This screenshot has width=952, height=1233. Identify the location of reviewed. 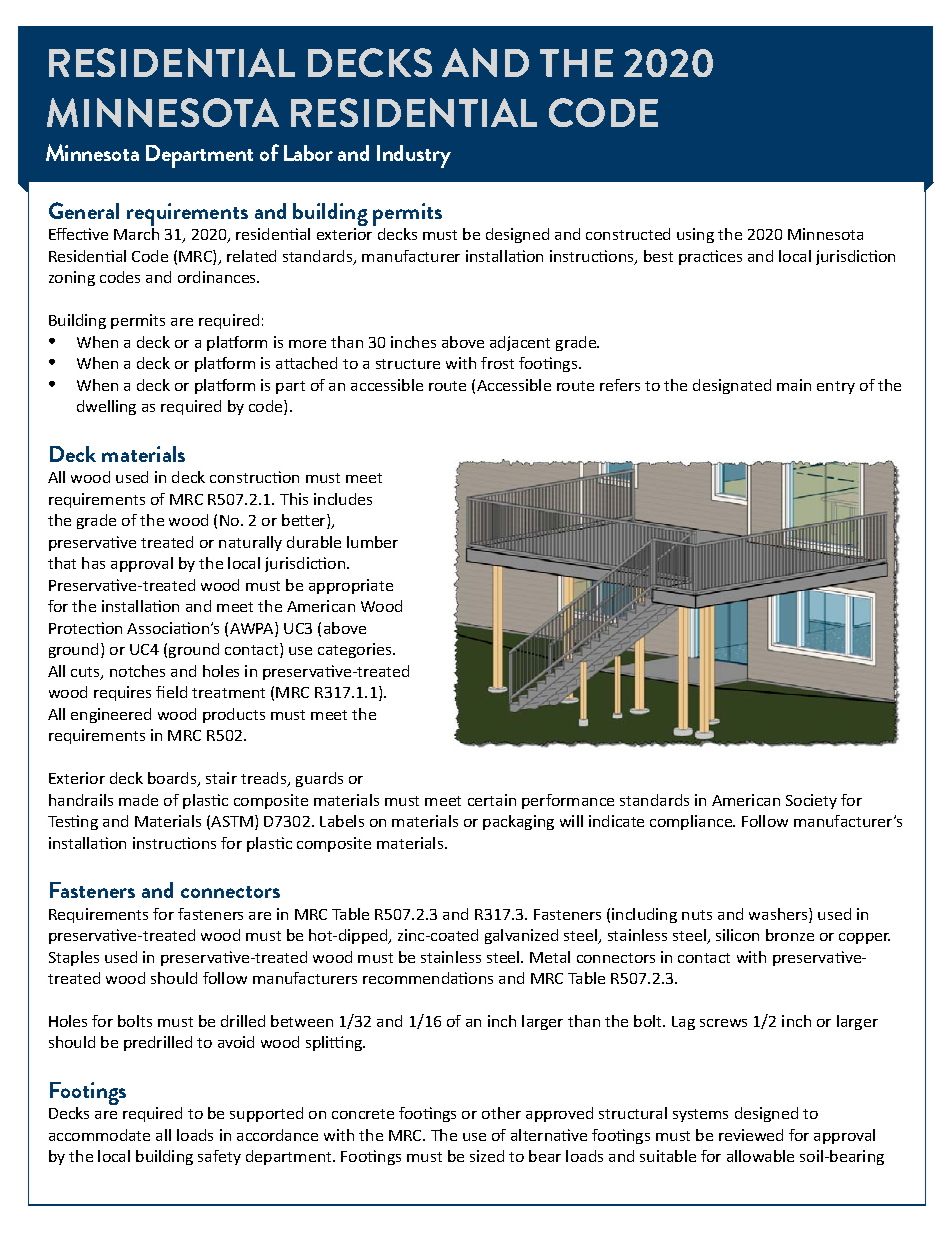
(751, 1135).
